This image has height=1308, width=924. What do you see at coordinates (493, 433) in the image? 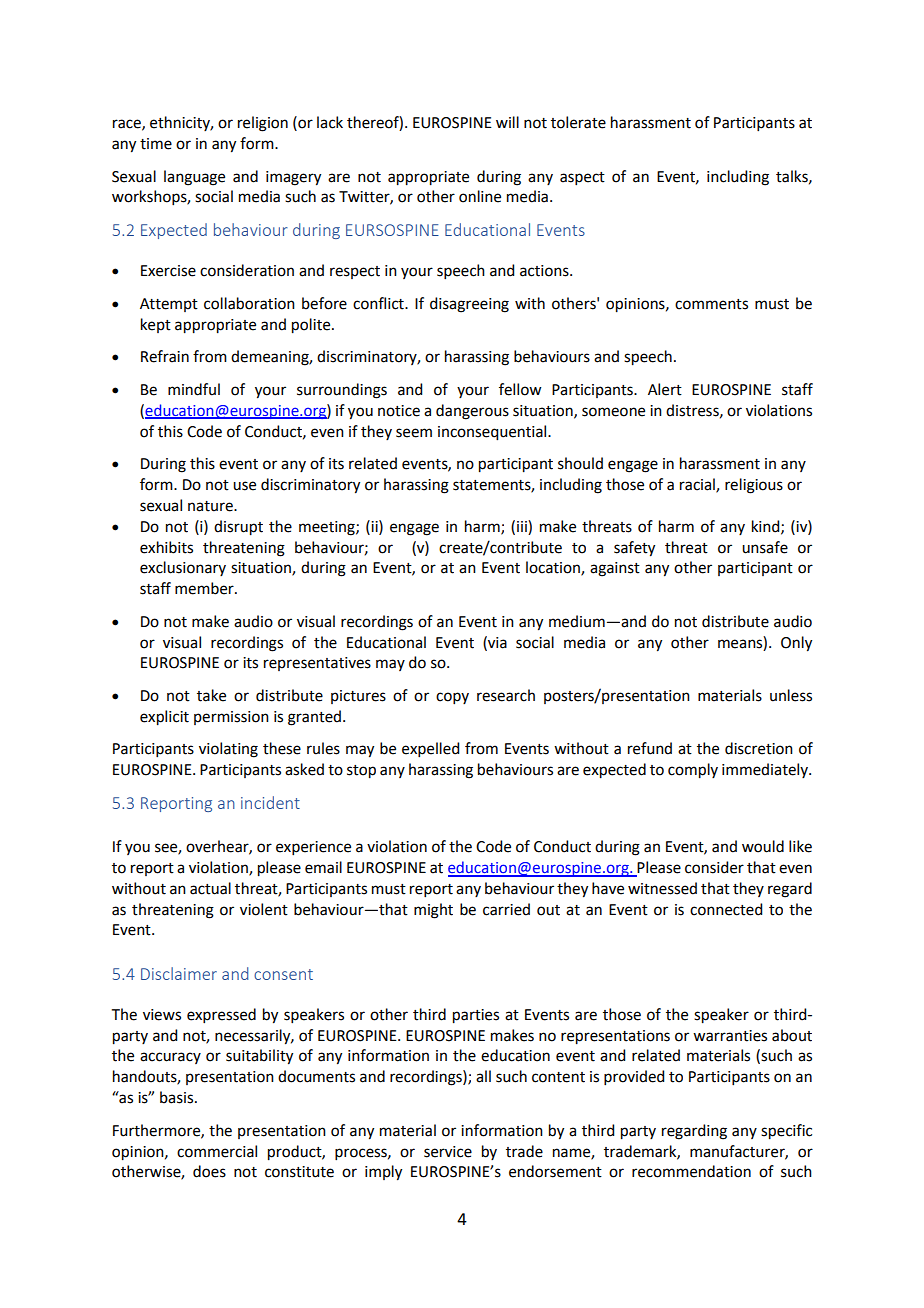
I see `inconsequential` at bounding box center [493, 433].
